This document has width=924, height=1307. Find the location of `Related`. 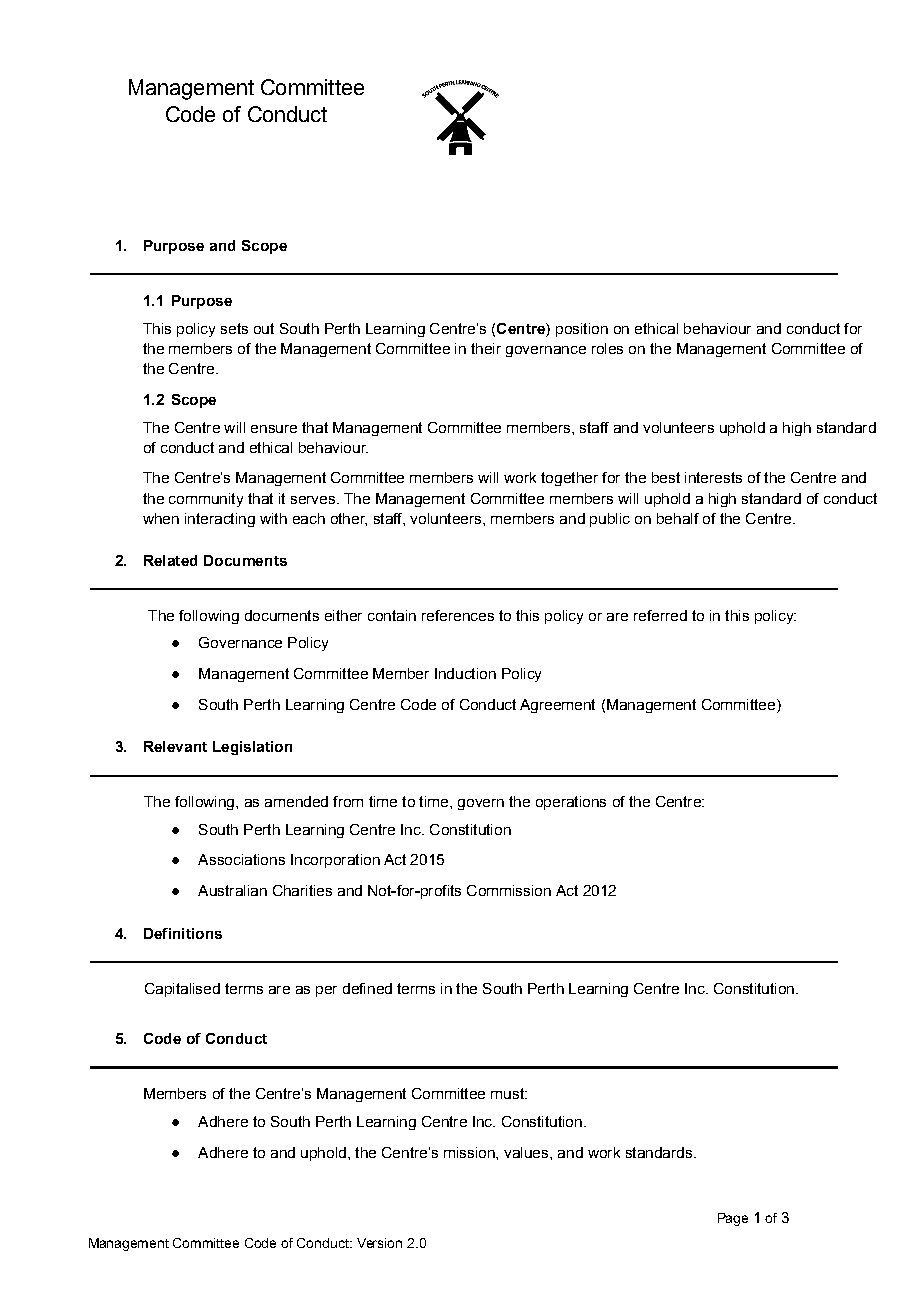

Related is located at coordinates (170, 560).
